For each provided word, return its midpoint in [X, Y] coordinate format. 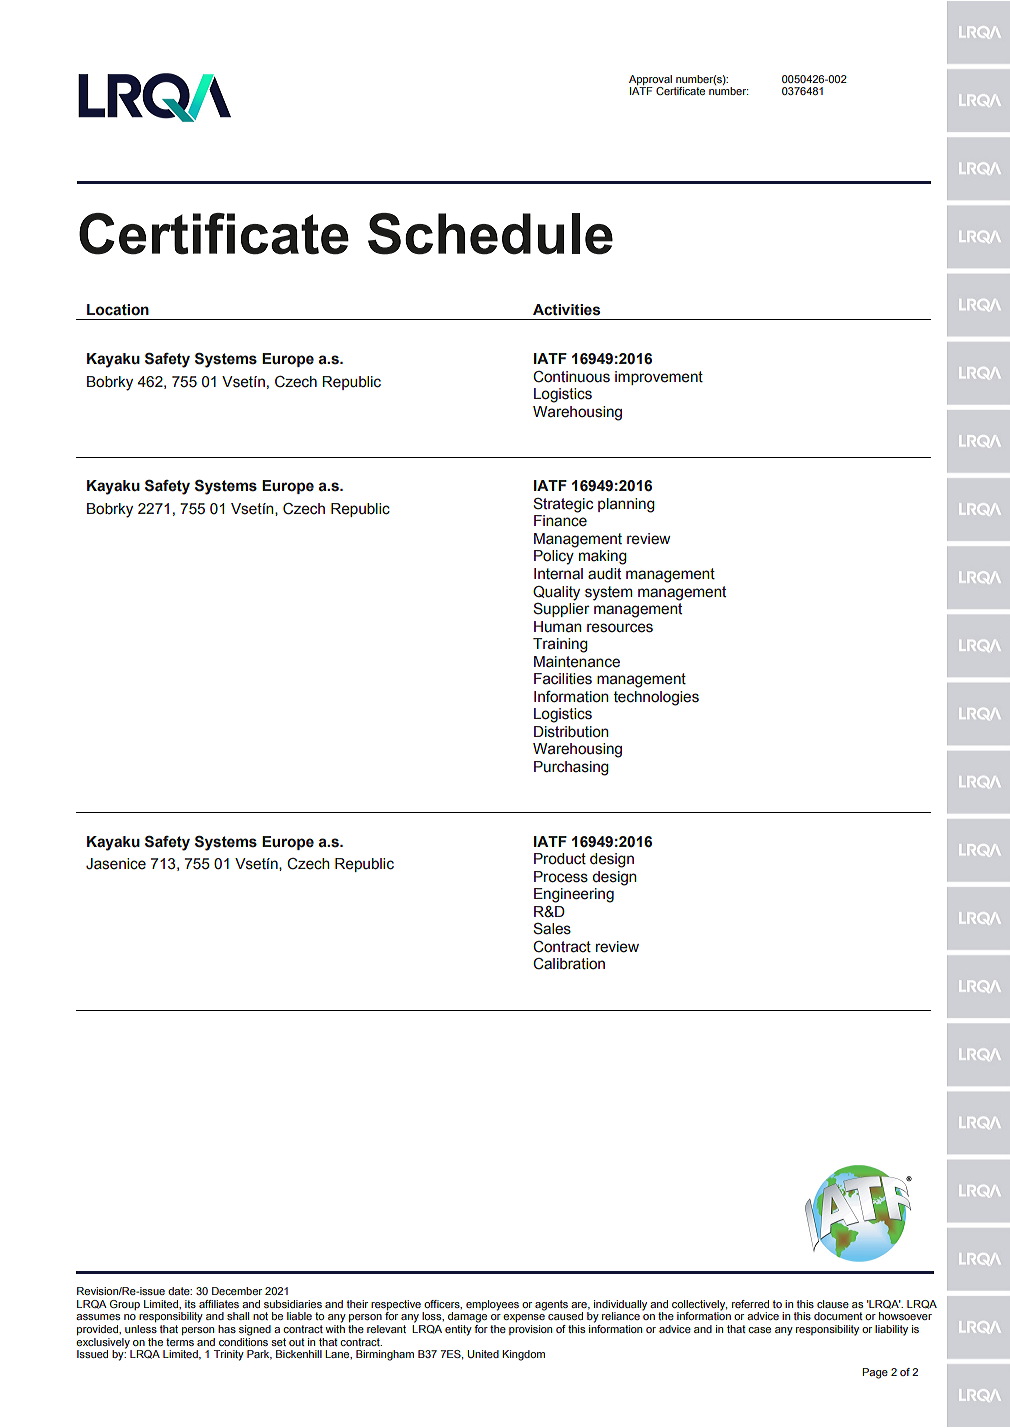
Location [118, 310]
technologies [656, 698]
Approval [650, 80]
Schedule [490, 234]
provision [530, 1330]
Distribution [571, 732]
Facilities [563, 679]
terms [180, 1342]
